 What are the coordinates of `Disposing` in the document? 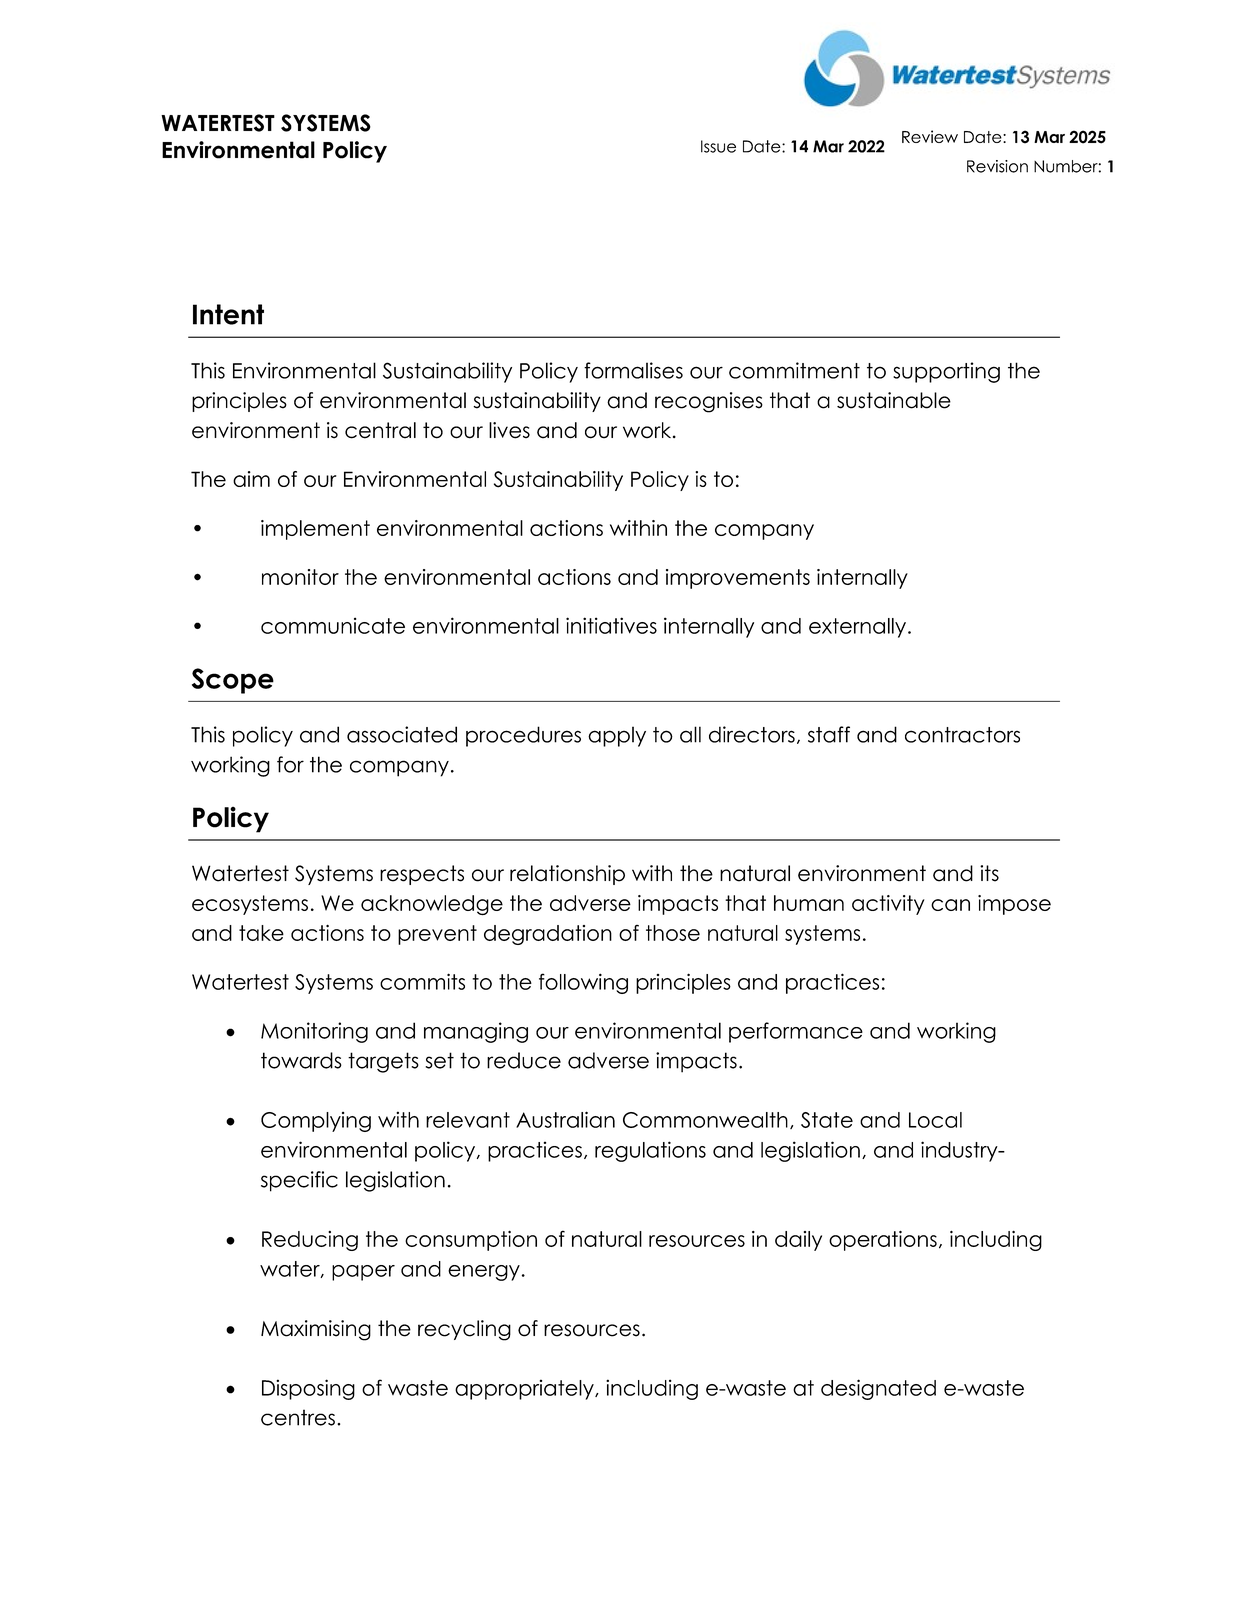 It's located at (308, 1389).
